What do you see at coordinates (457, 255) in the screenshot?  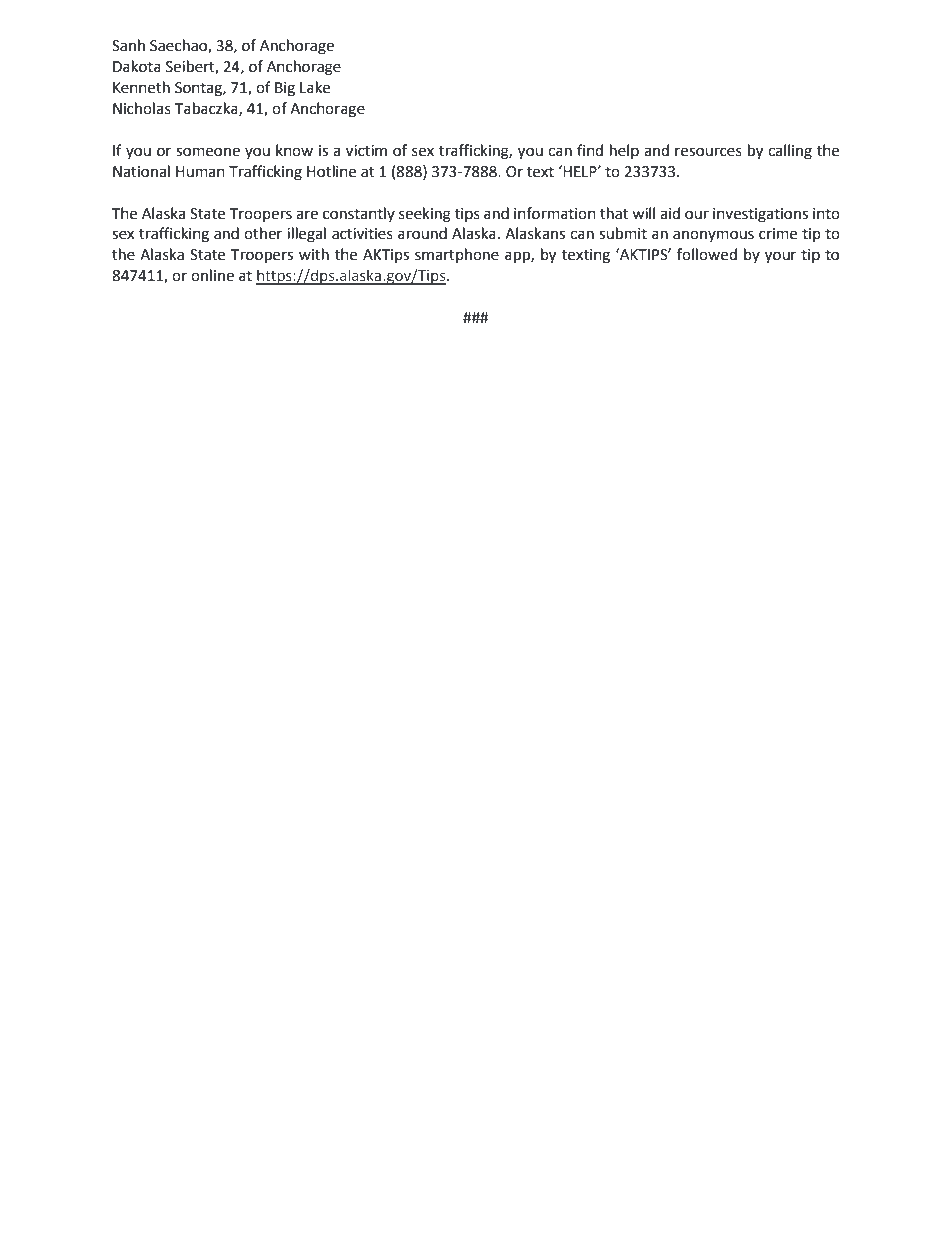 I see `smartphone` at bounding box center [457, 255].
